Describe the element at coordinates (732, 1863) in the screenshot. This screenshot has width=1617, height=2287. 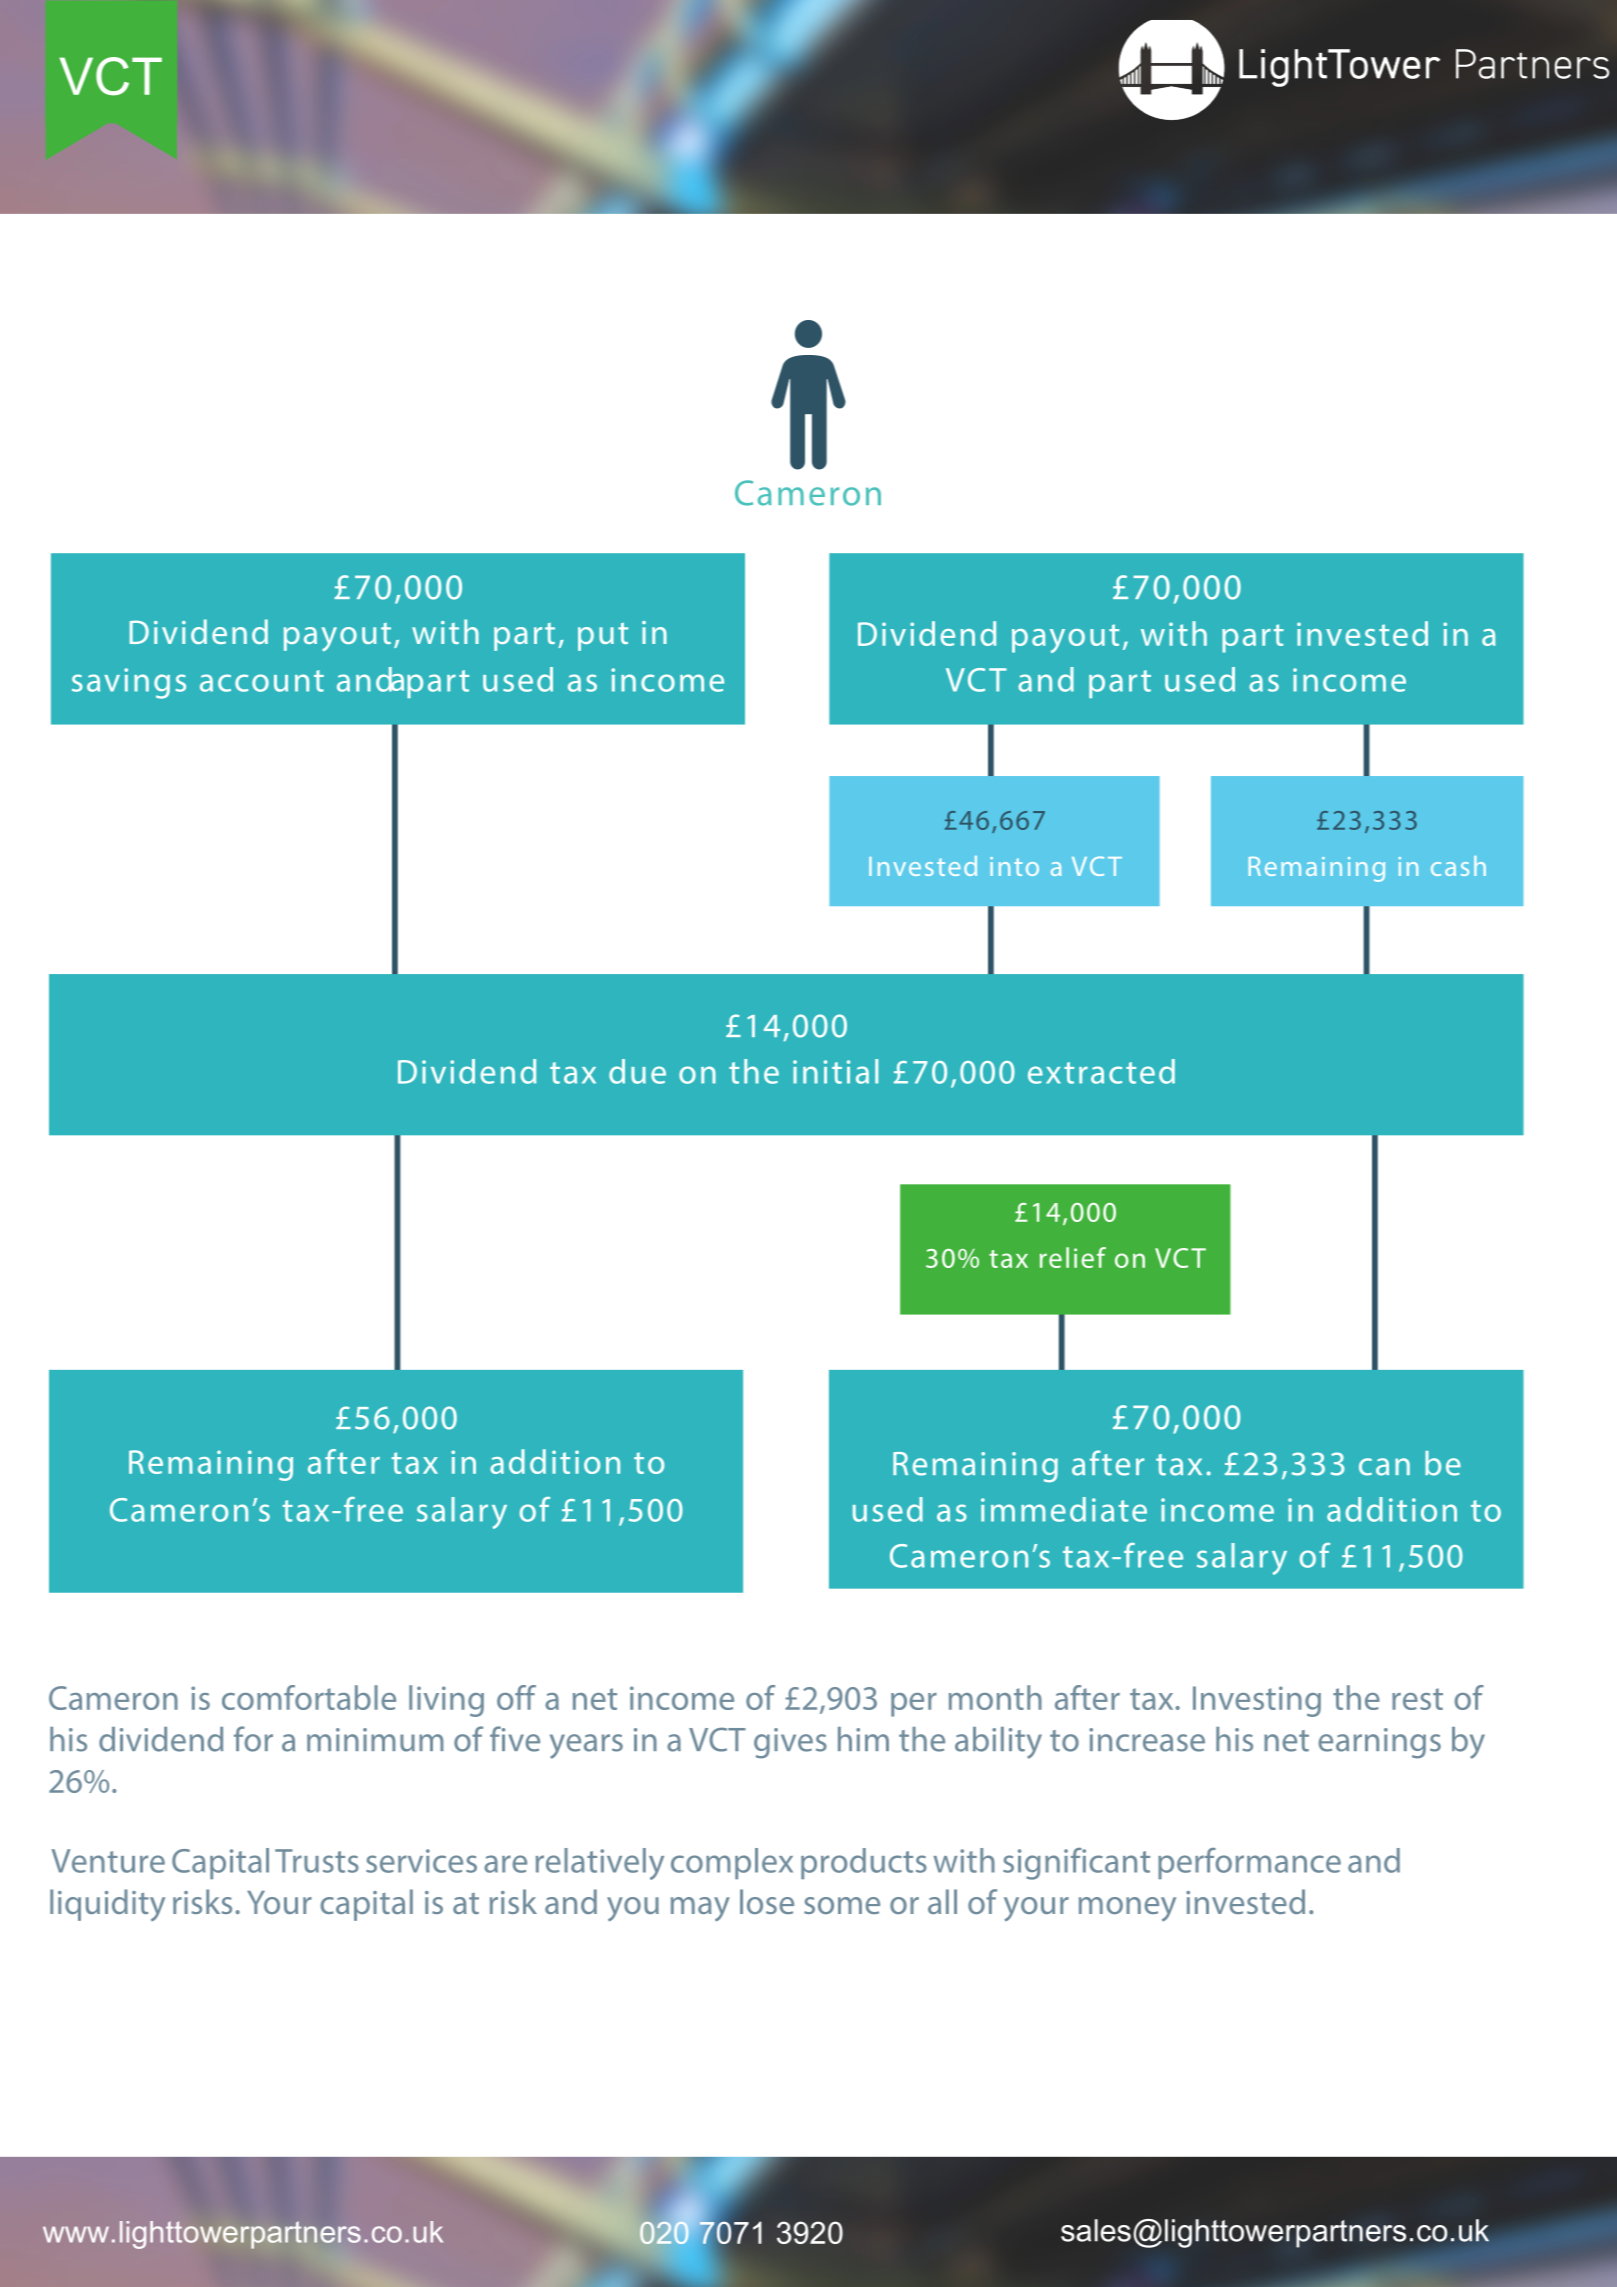
I see `complex` at that location.
